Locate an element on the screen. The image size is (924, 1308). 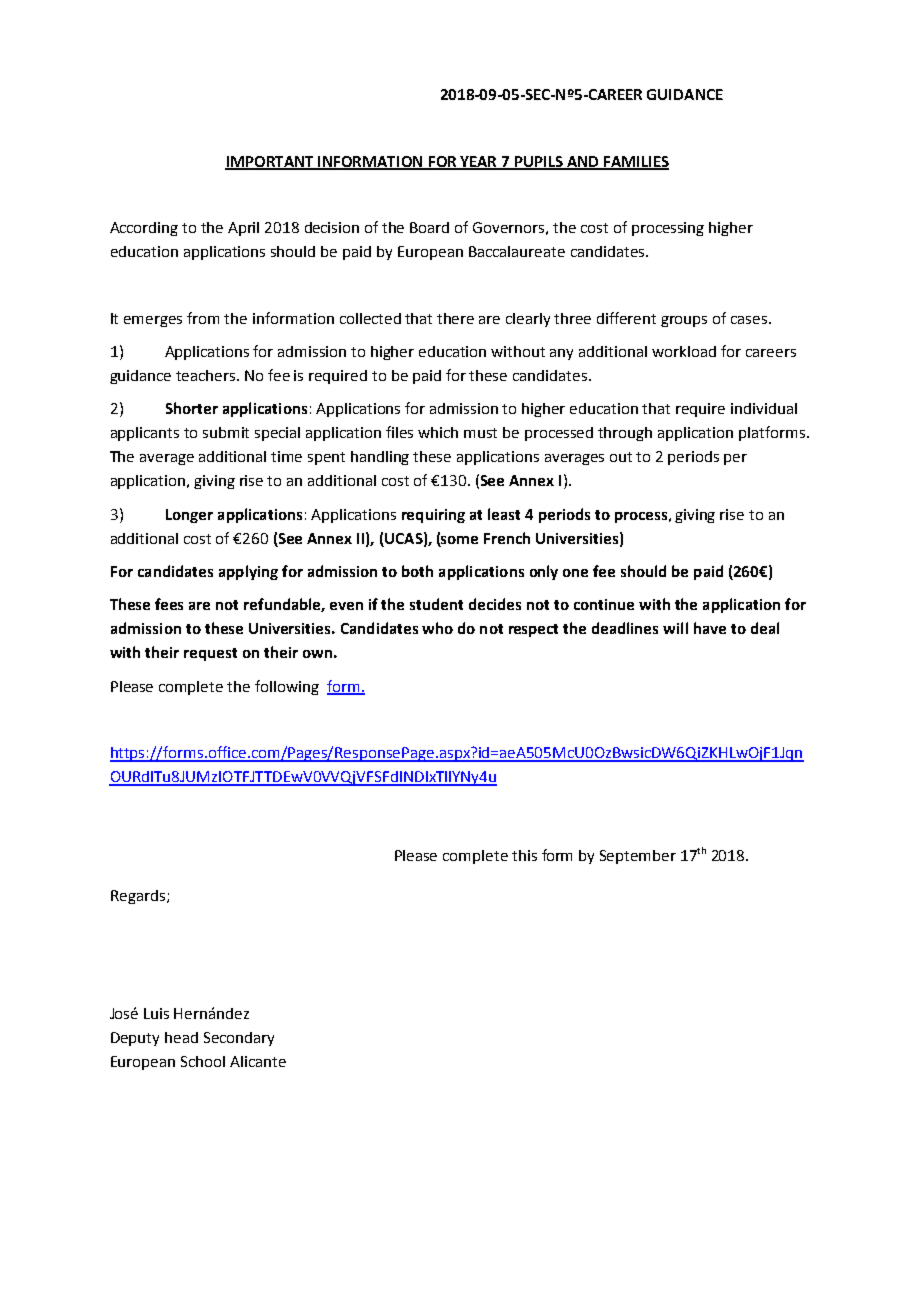
FAMILIES is located at coordinates (635, 162).
